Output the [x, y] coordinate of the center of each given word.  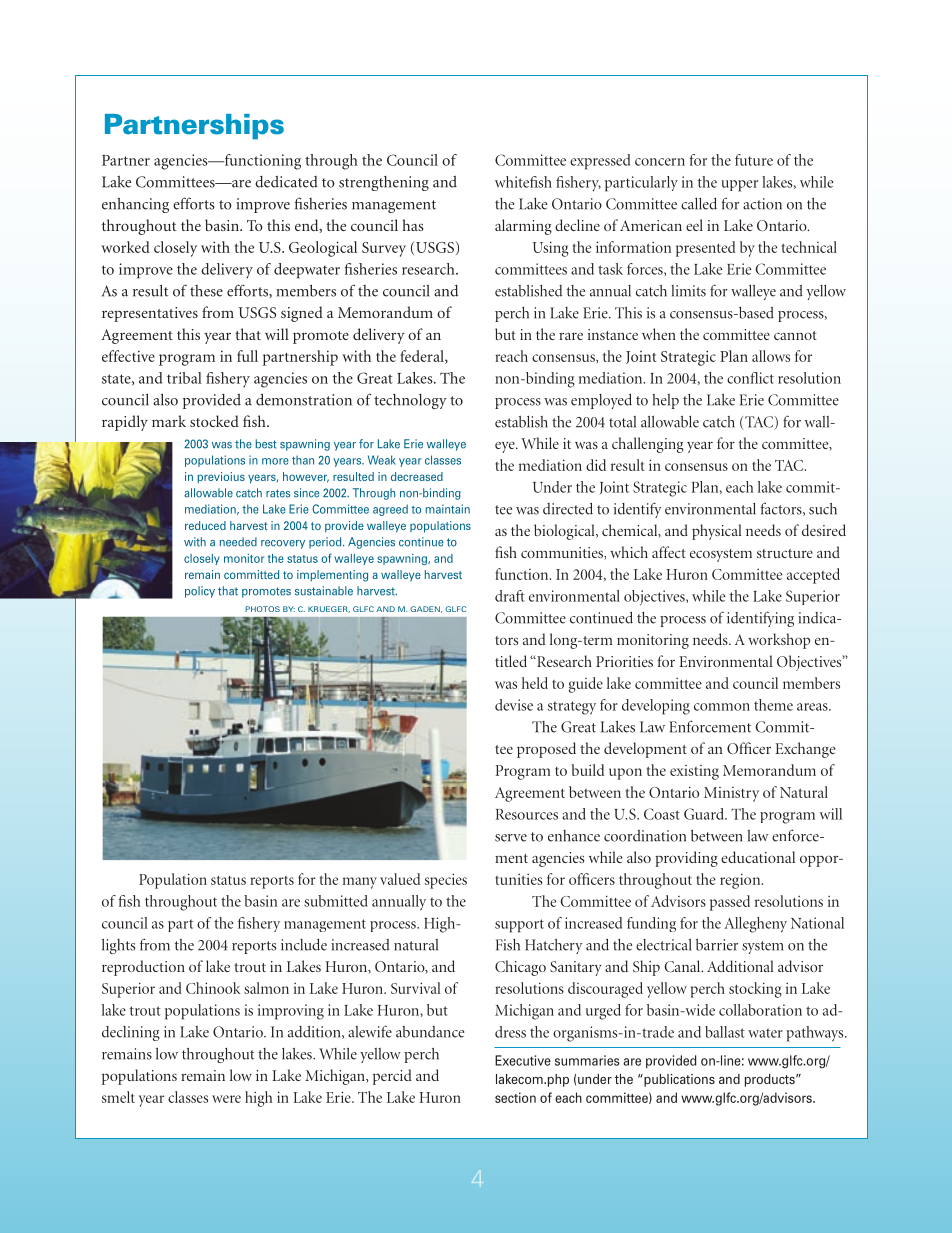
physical [716, 532]
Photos [263, 609]
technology [410, 401]
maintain [448, 509]
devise [514, 705]
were [226, 1099]
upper [739, 186]
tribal [184, 378]
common [722, 707]
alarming [523, 227]
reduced [205, 525]
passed [730, 903]
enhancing [135, 205]
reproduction [143, 968]
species [446, 881]
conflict [750, 378]
